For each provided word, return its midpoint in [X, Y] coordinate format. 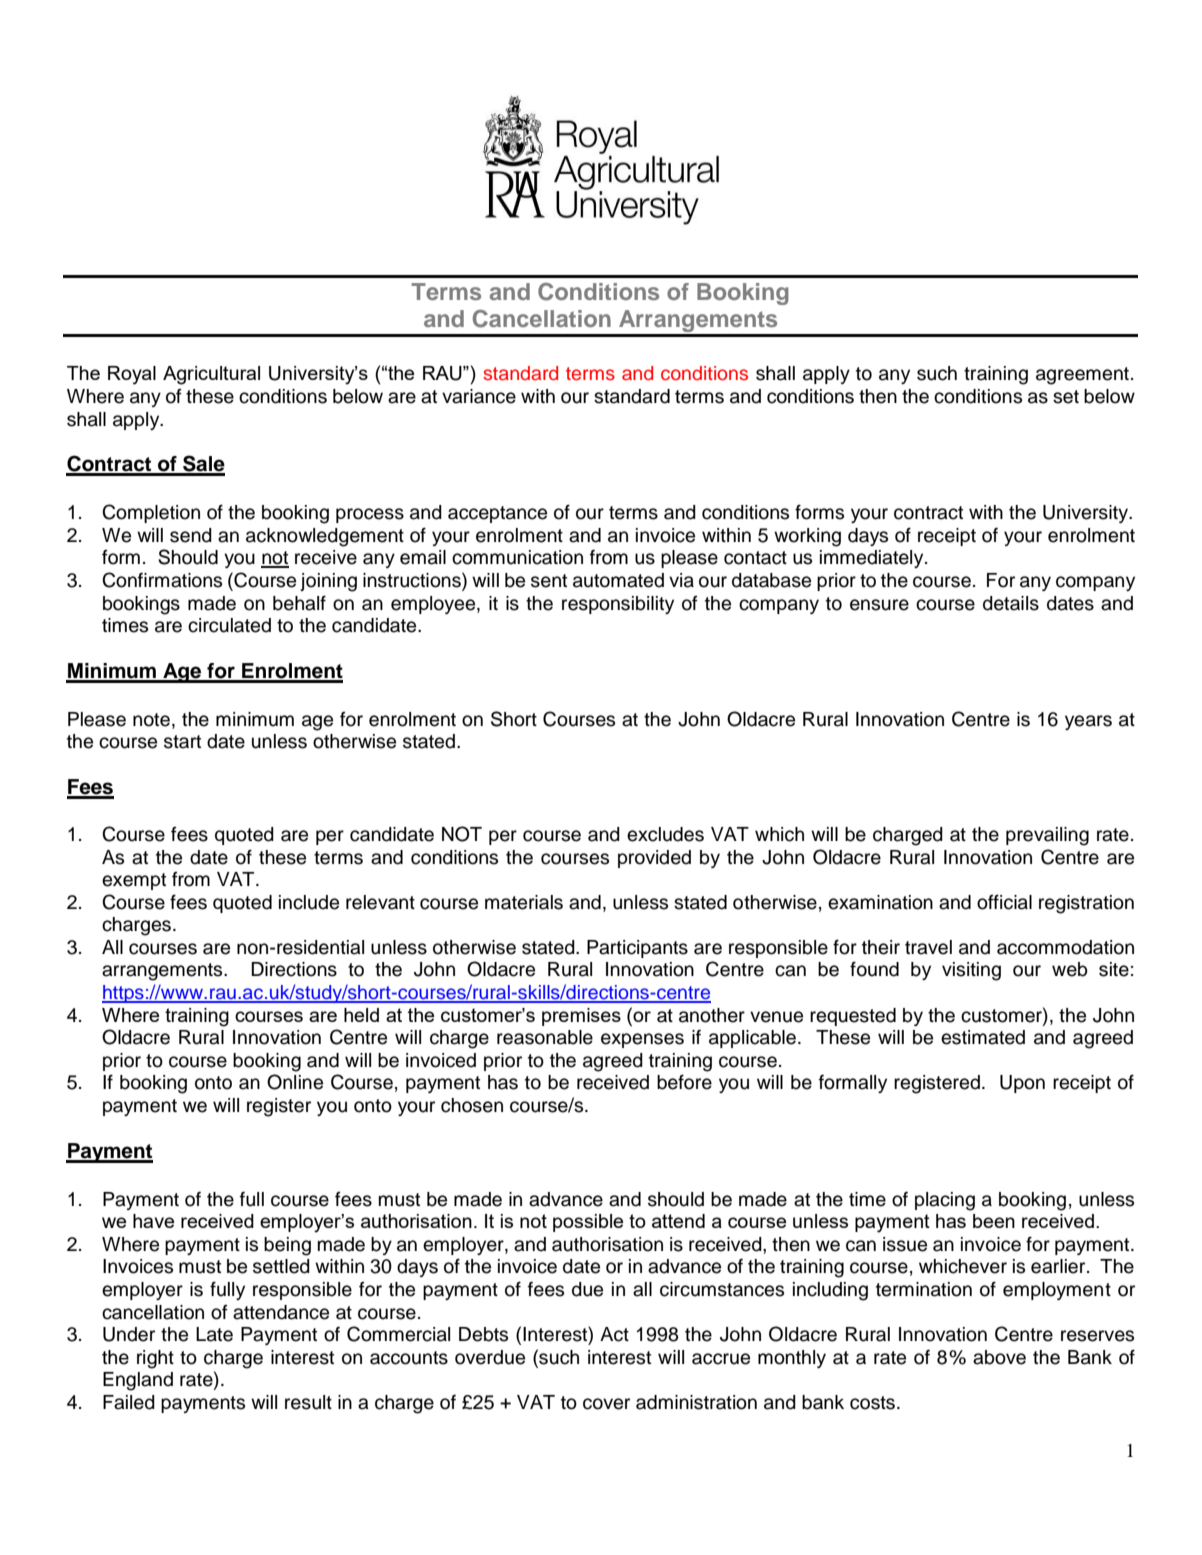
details [1011, 603]
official [1004, 902]
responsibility [618, 605]
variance [479, 396]
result [308, 1402]
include [309, 902]
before [684, 1082]
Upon [1022, 1084]
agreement [1082, 376]
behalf [299, 603]
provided [654, 859]
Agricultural [211, 375]
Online [295, 1082]
